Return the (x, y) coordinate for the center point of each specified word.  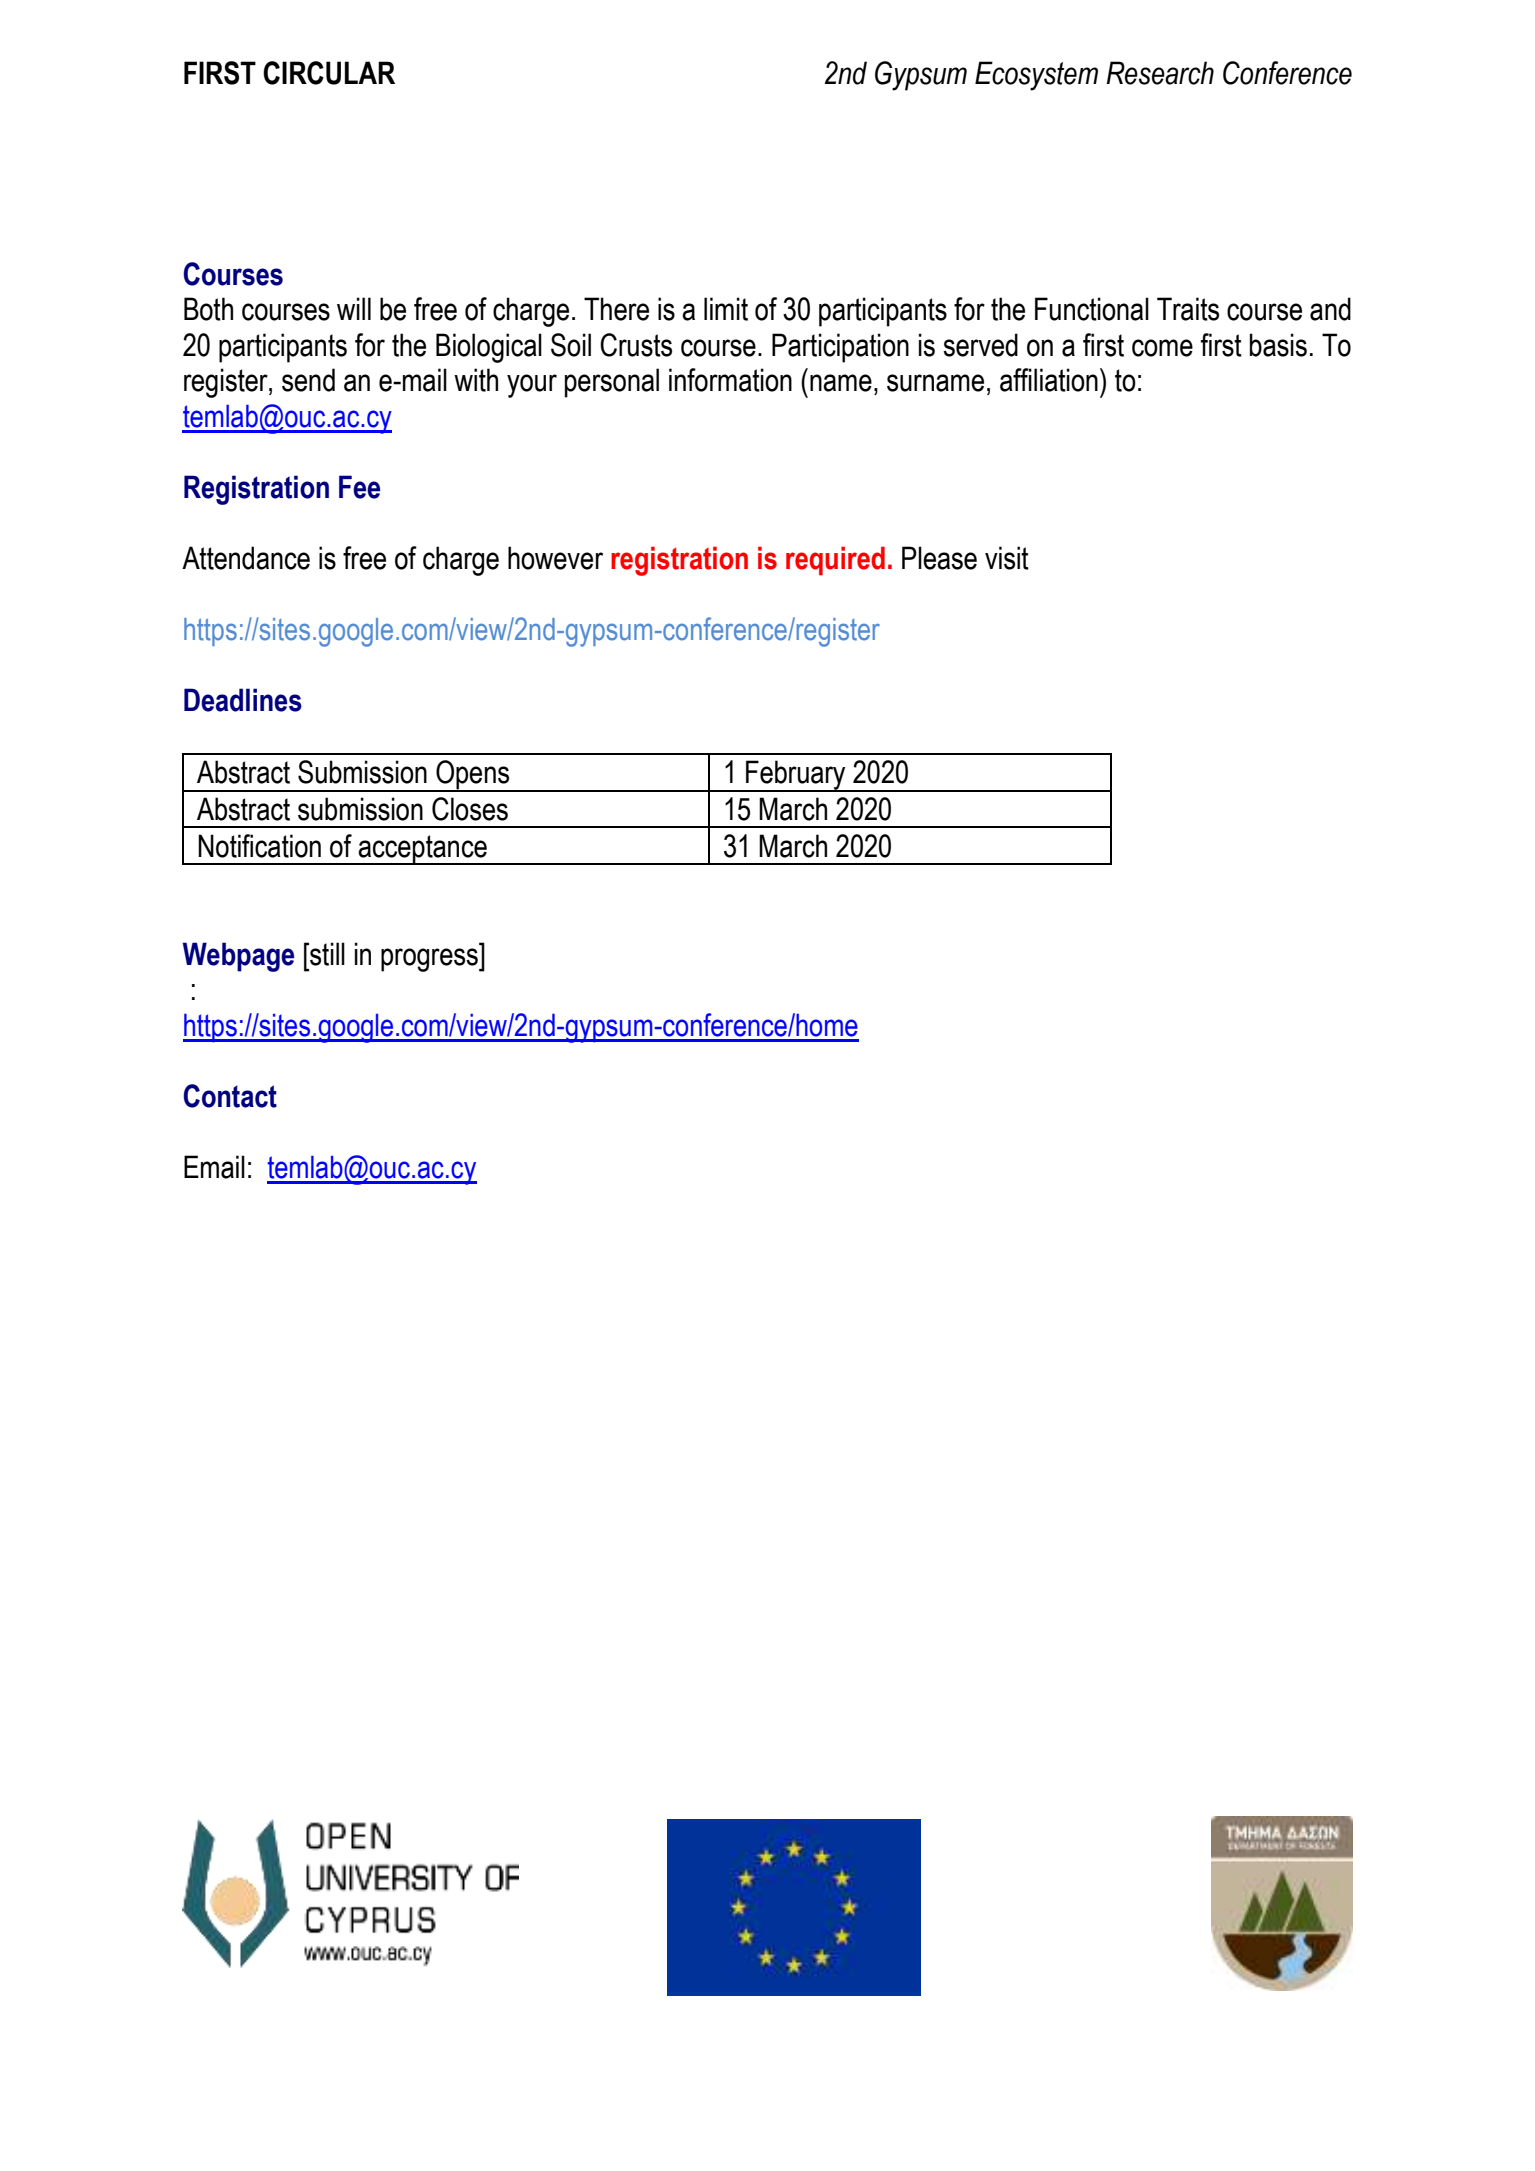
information (730, 380)
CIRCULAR (329, 73)
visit (1007, 558)
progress (430, 960)
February (796, 776)
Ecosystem (1036, 76)
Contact (230, 1096)
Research (1160, 73)
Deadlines (243, 700)
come (1162, 348)
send (308, 380)
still (326, 954)
